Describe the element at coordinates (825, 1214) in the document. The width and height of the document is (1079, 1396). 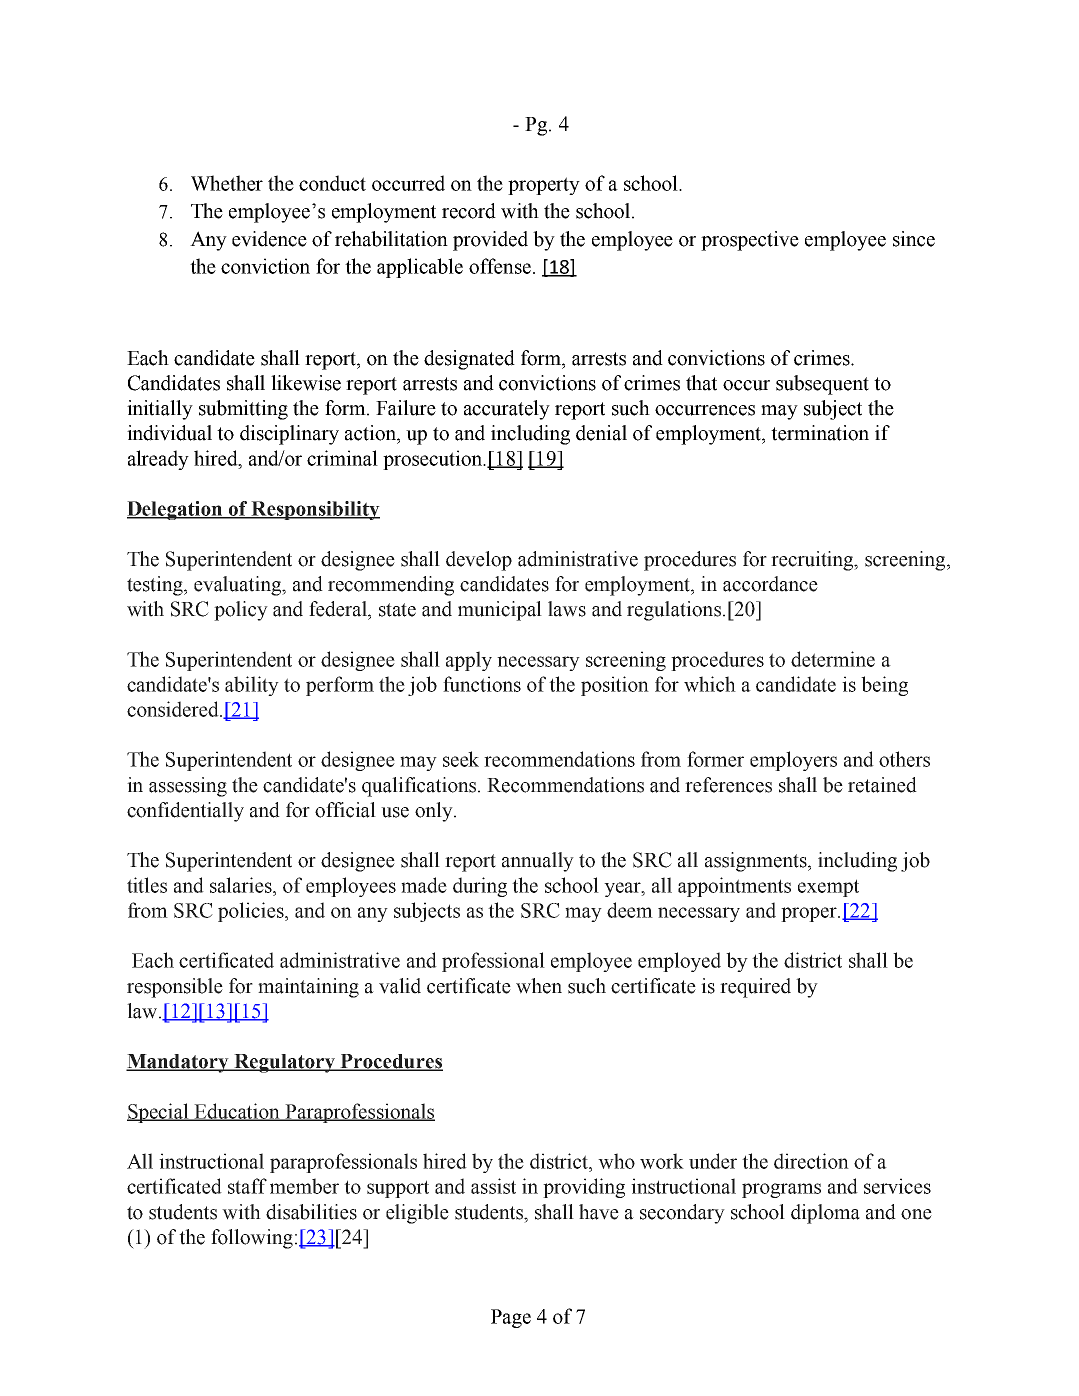
I see `diploma` at that location.
